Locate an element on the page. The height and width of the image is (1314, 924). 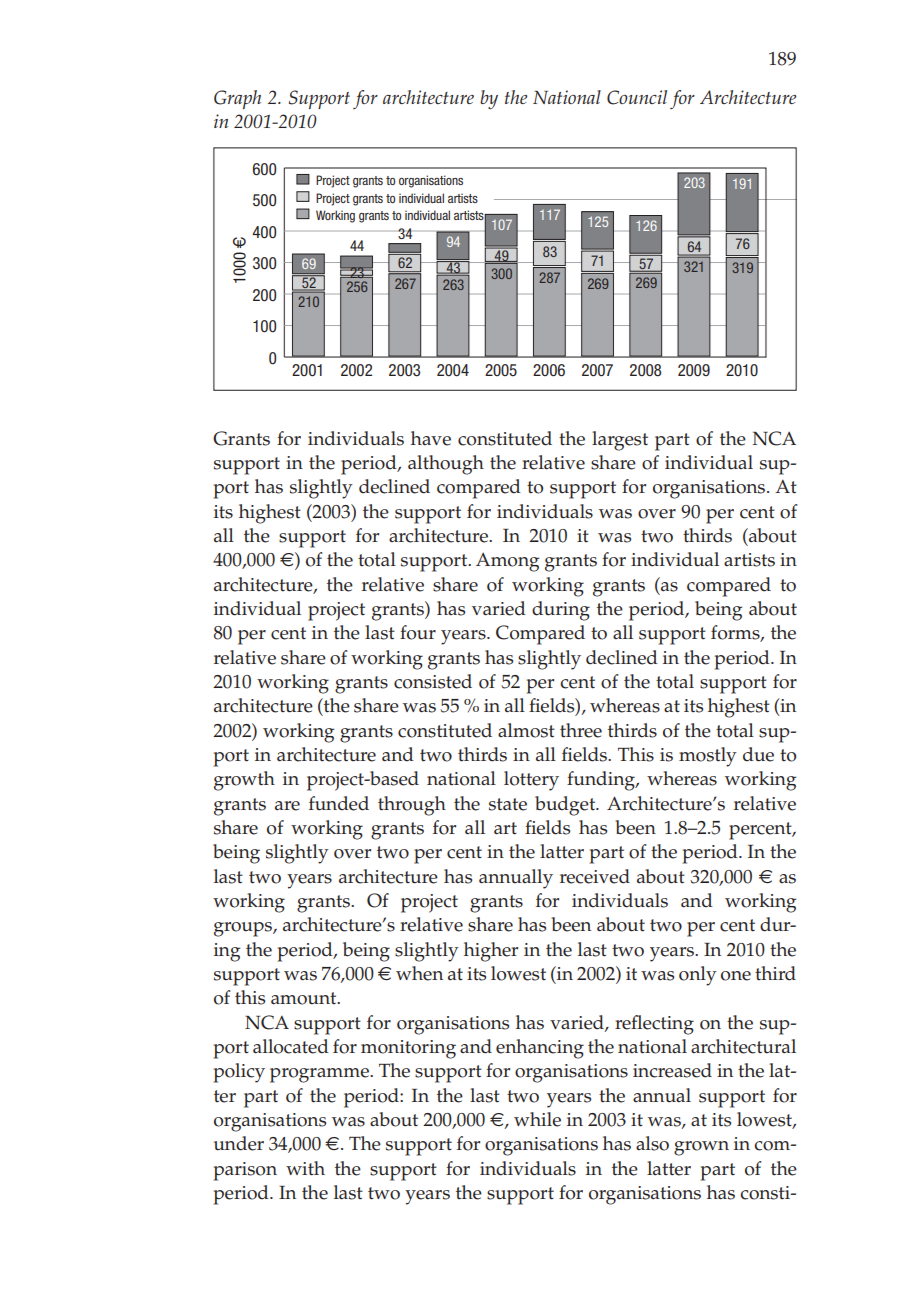
although is located at coordinates (446, 465).
